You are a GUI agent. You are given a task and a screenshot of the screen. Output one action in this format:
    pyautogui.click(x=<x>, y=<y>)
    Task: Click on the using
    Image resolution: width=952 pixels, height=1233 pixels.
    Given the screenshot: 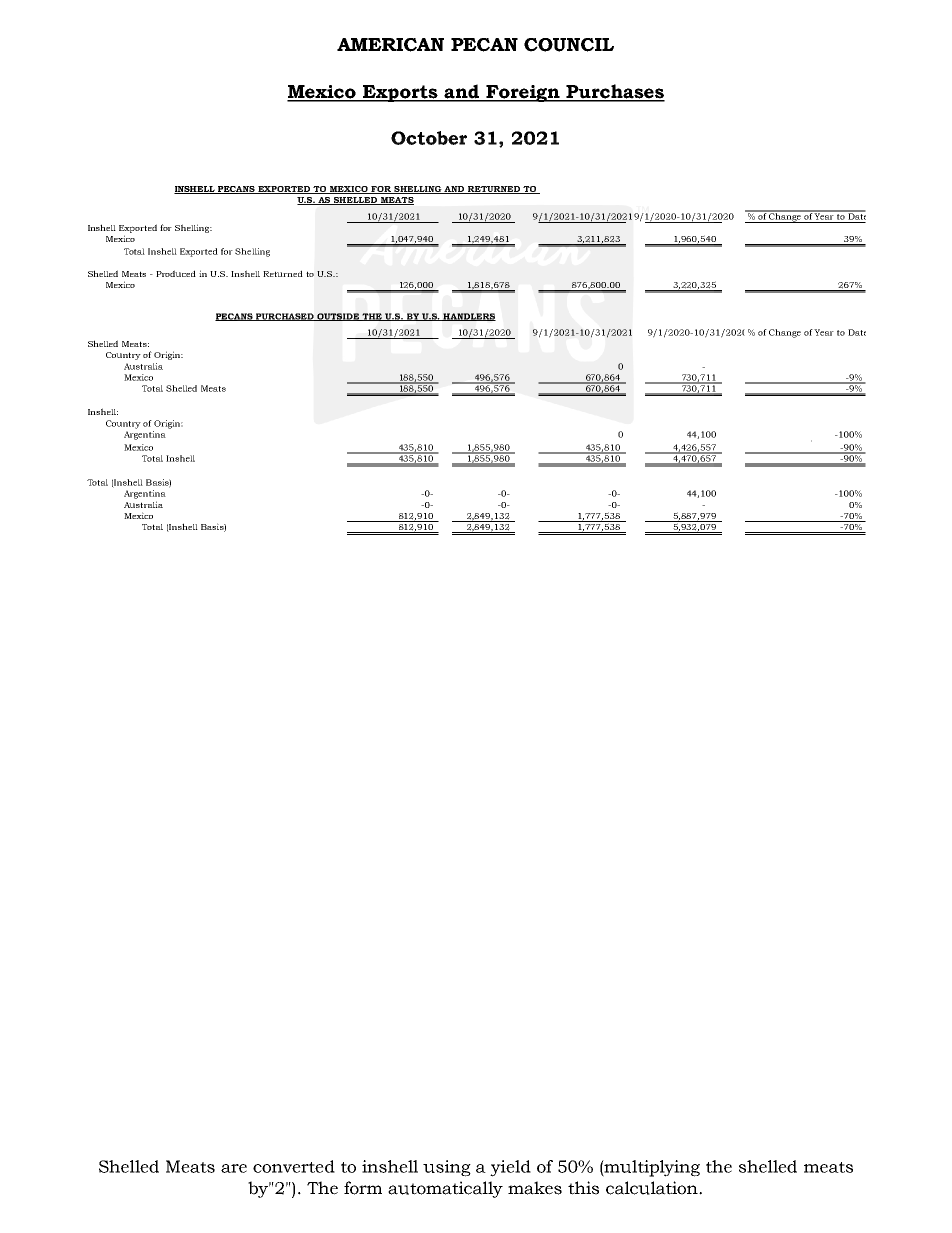 What is the action you would take?
    pyautogui.click(x=447, y=1168)
